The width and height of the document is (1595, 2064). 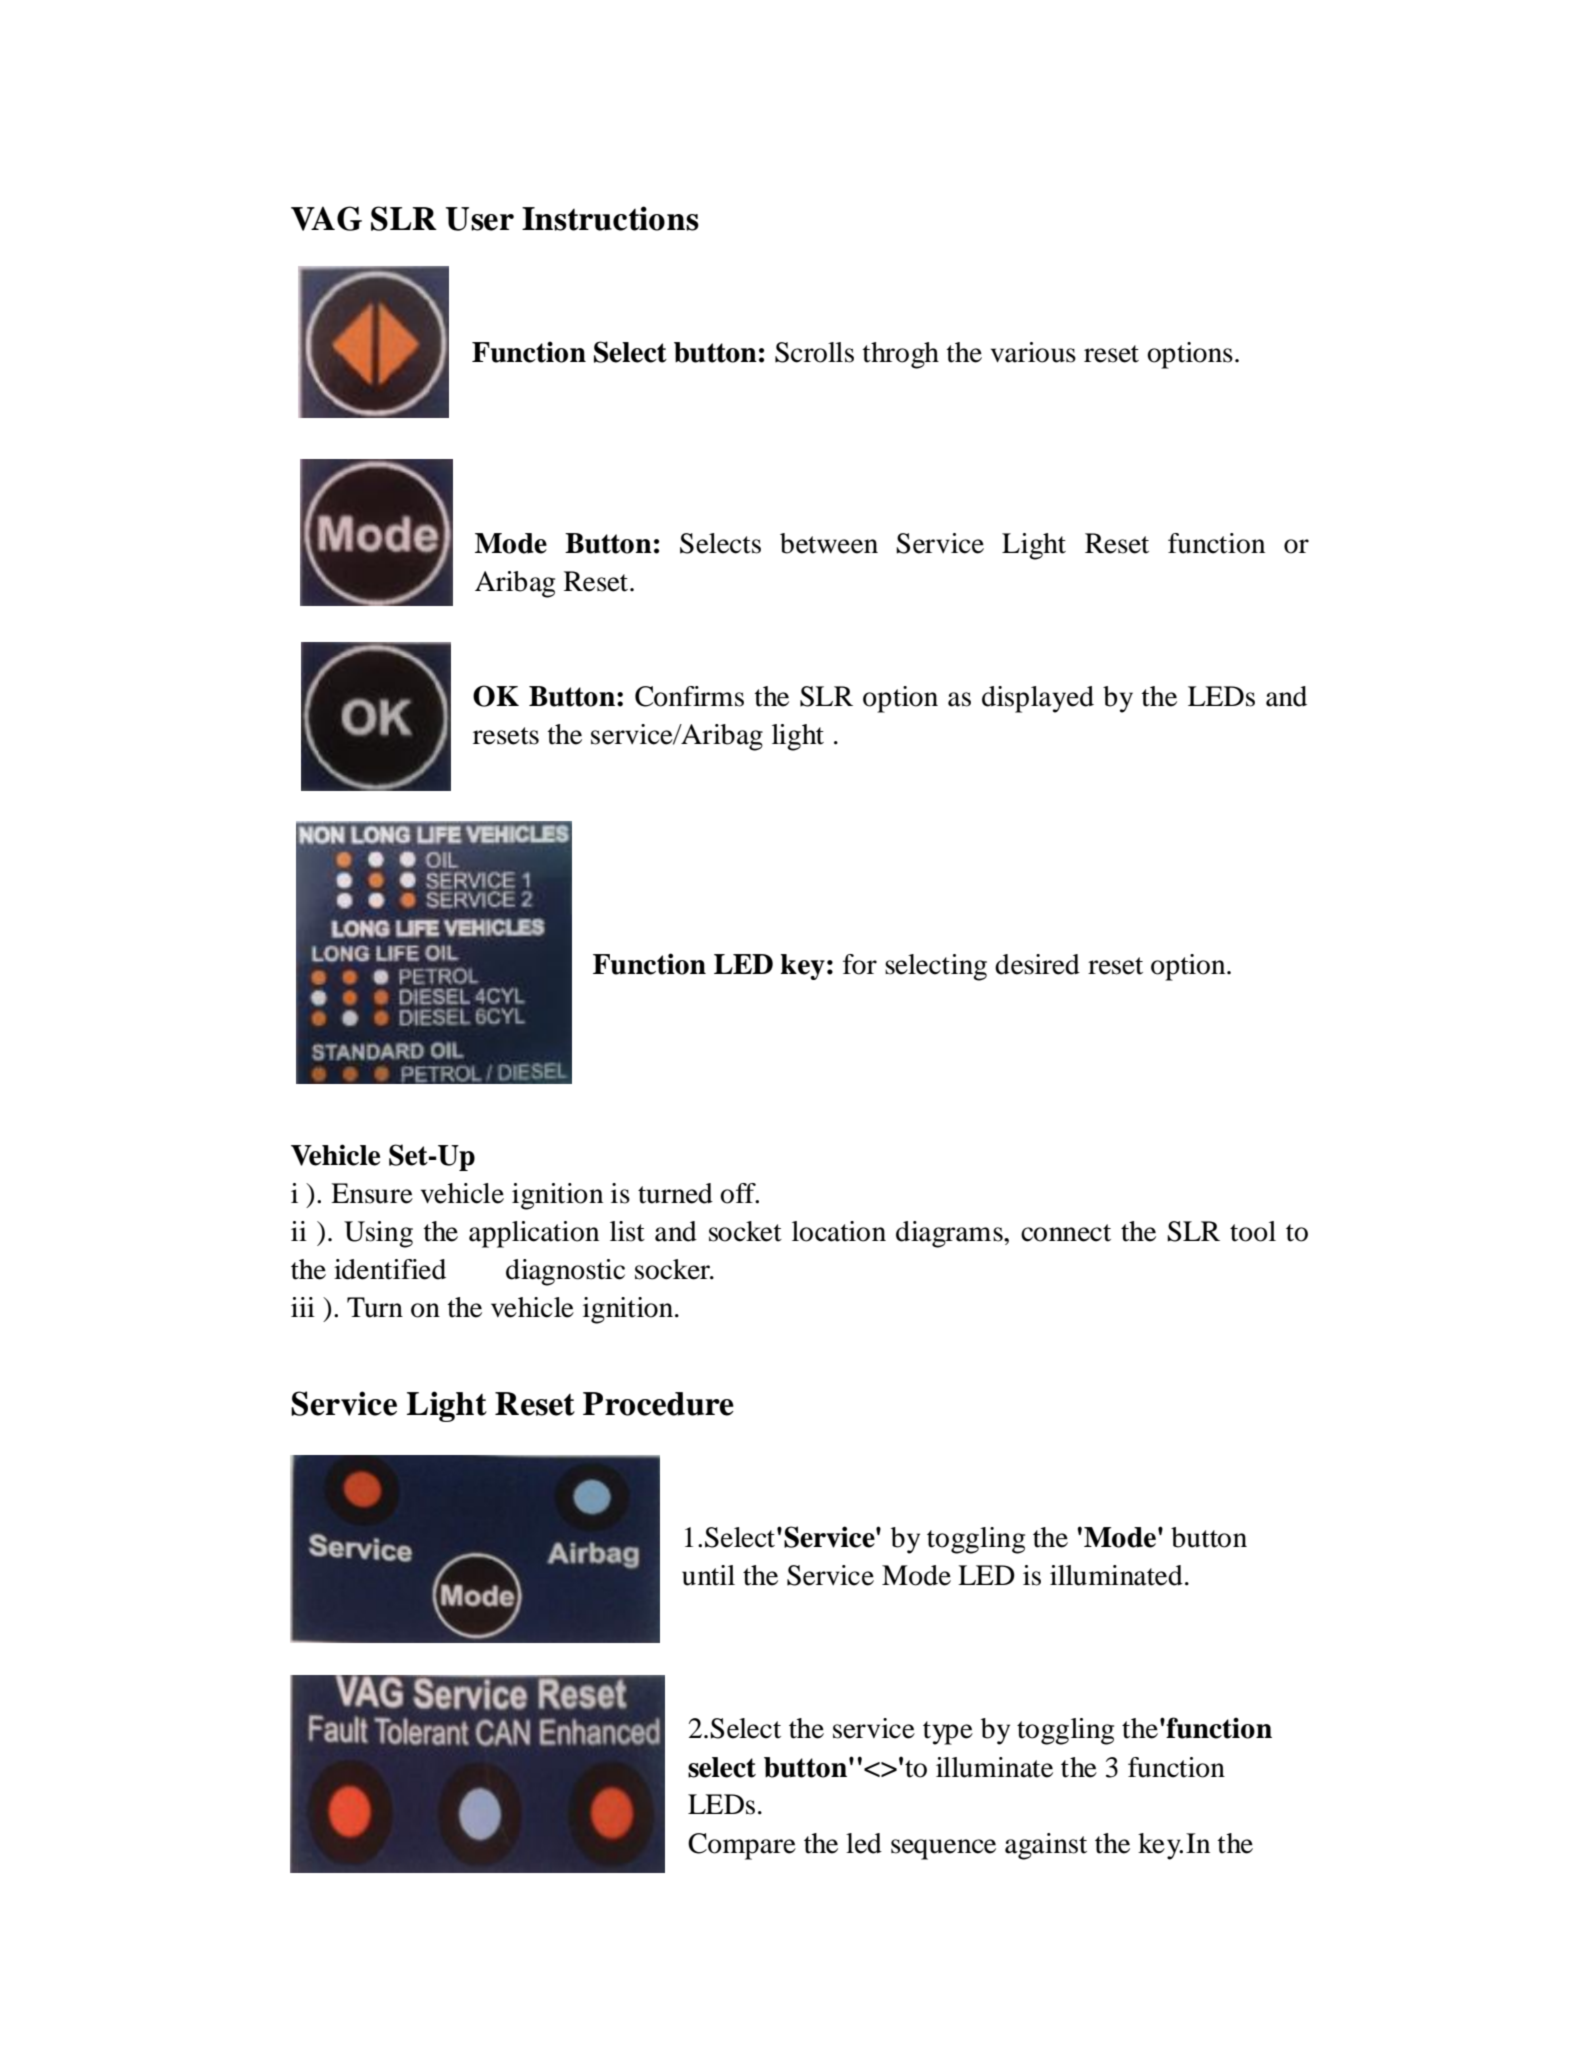 I want to click on Compare, so click(x=742, y=1846).
